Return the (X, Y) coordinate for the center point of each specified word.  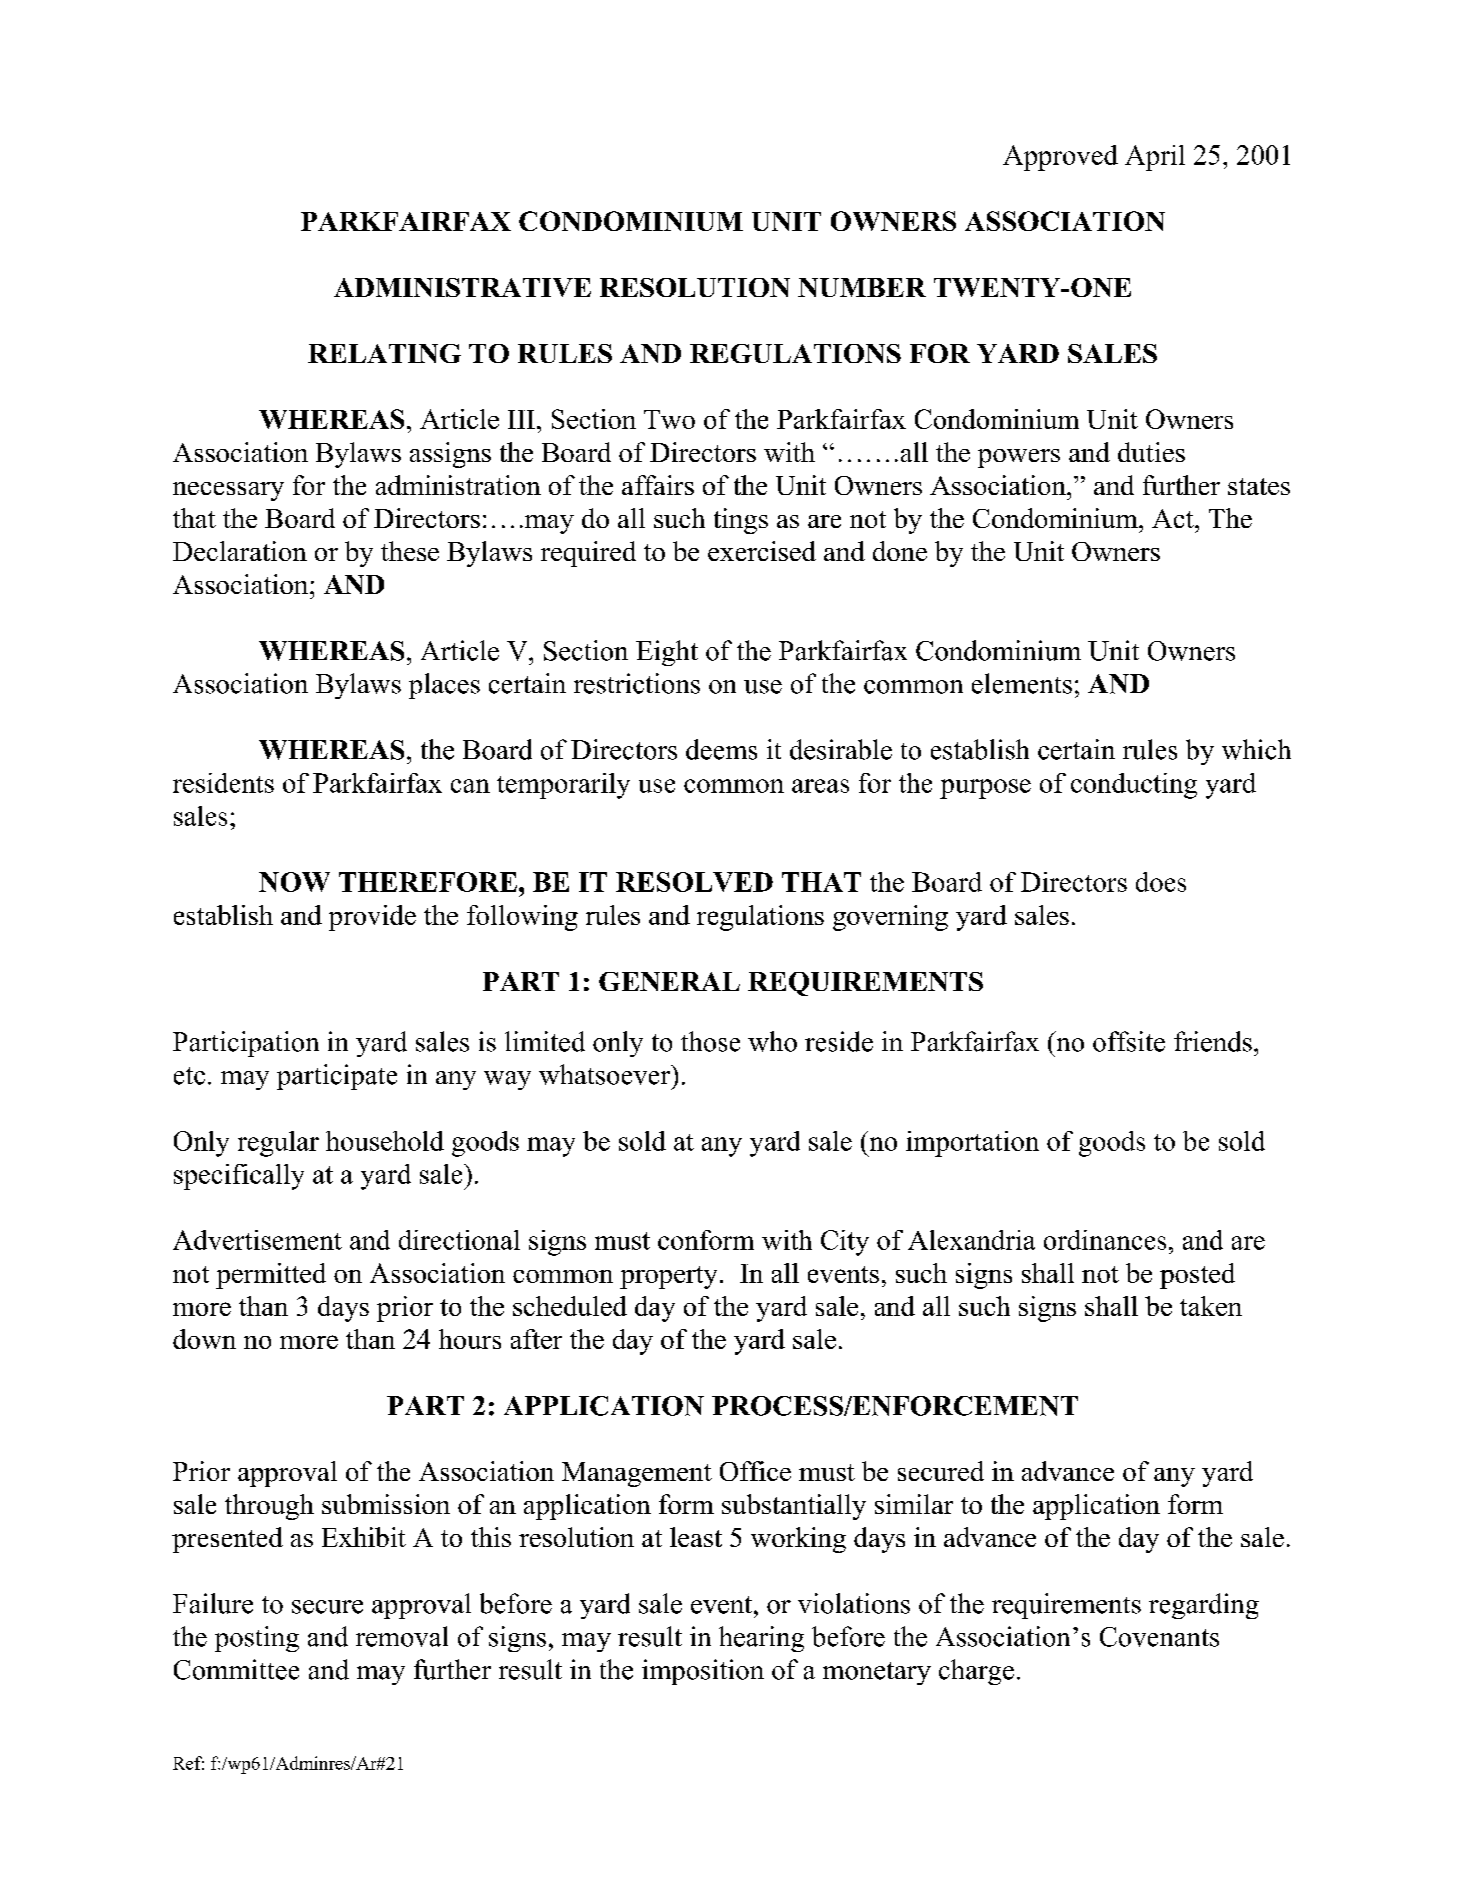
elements (1022, 683)
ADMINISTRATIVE (462, 287)
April (1155, 158)
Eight (667, 653)
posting (257, 1639)
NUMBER (862, 287)
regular (278, 1144)
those (710, 1041)
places (444, 686)
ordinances (1105, 1240)
